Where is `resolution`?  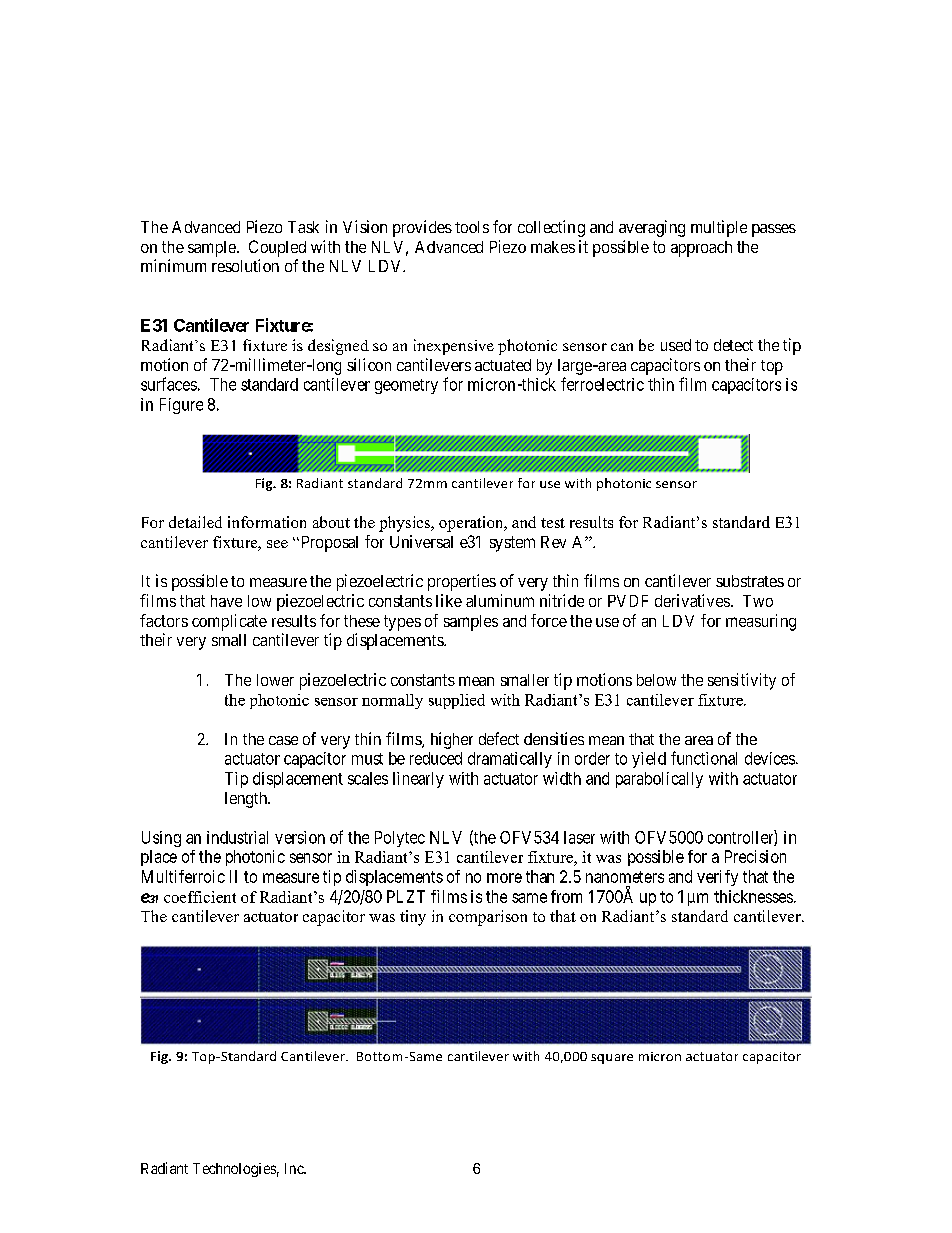
resolution is located at coordinates (245, 265).
